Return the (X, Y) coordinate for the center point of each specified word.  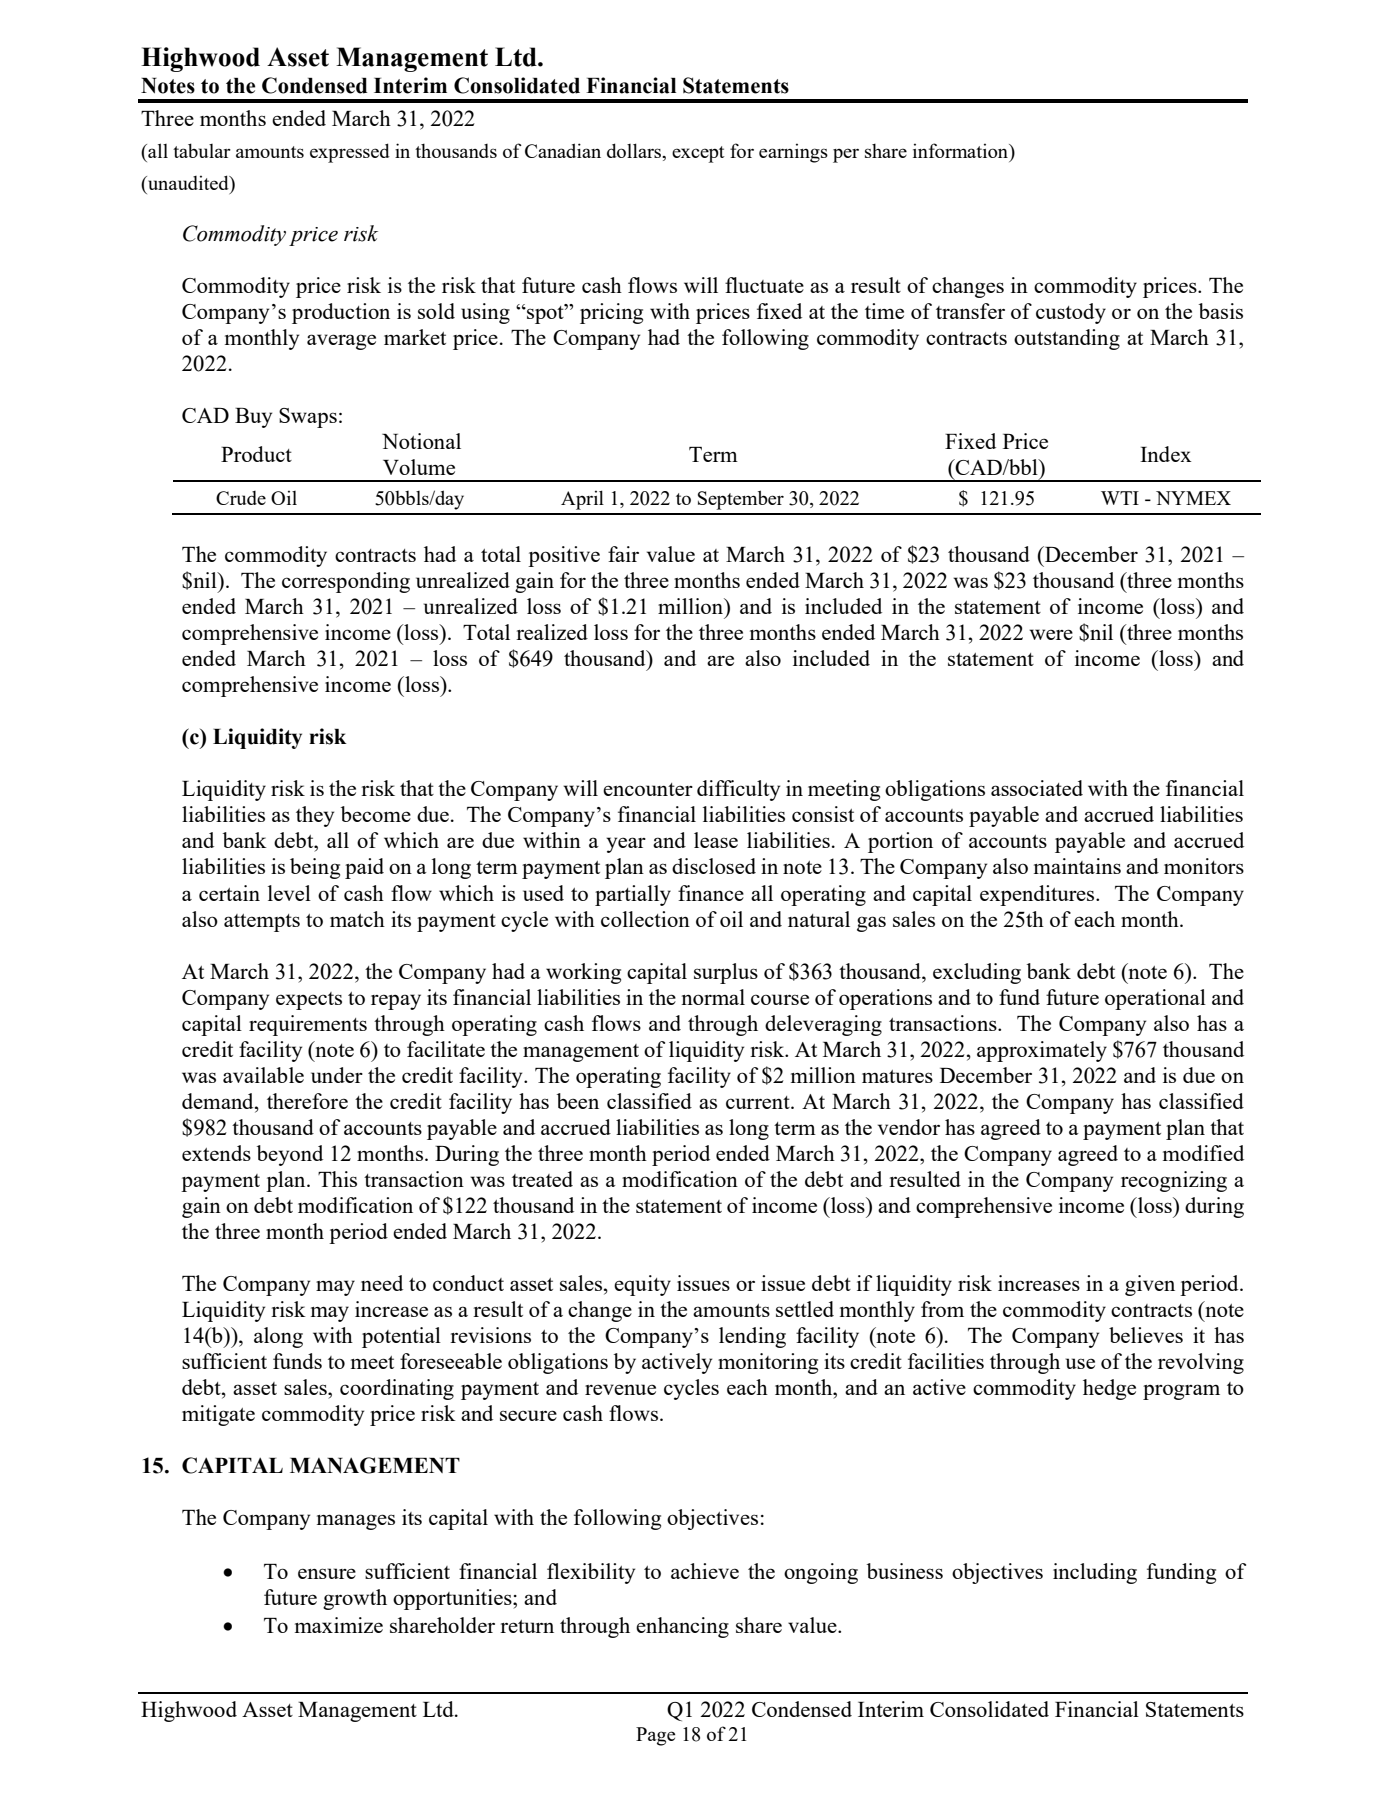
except (698, 154)
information (961, 150)
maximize (339, 1625)
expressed (350, 153)
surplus (726, 973)
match (357, 919)
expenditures (1038, 895)
